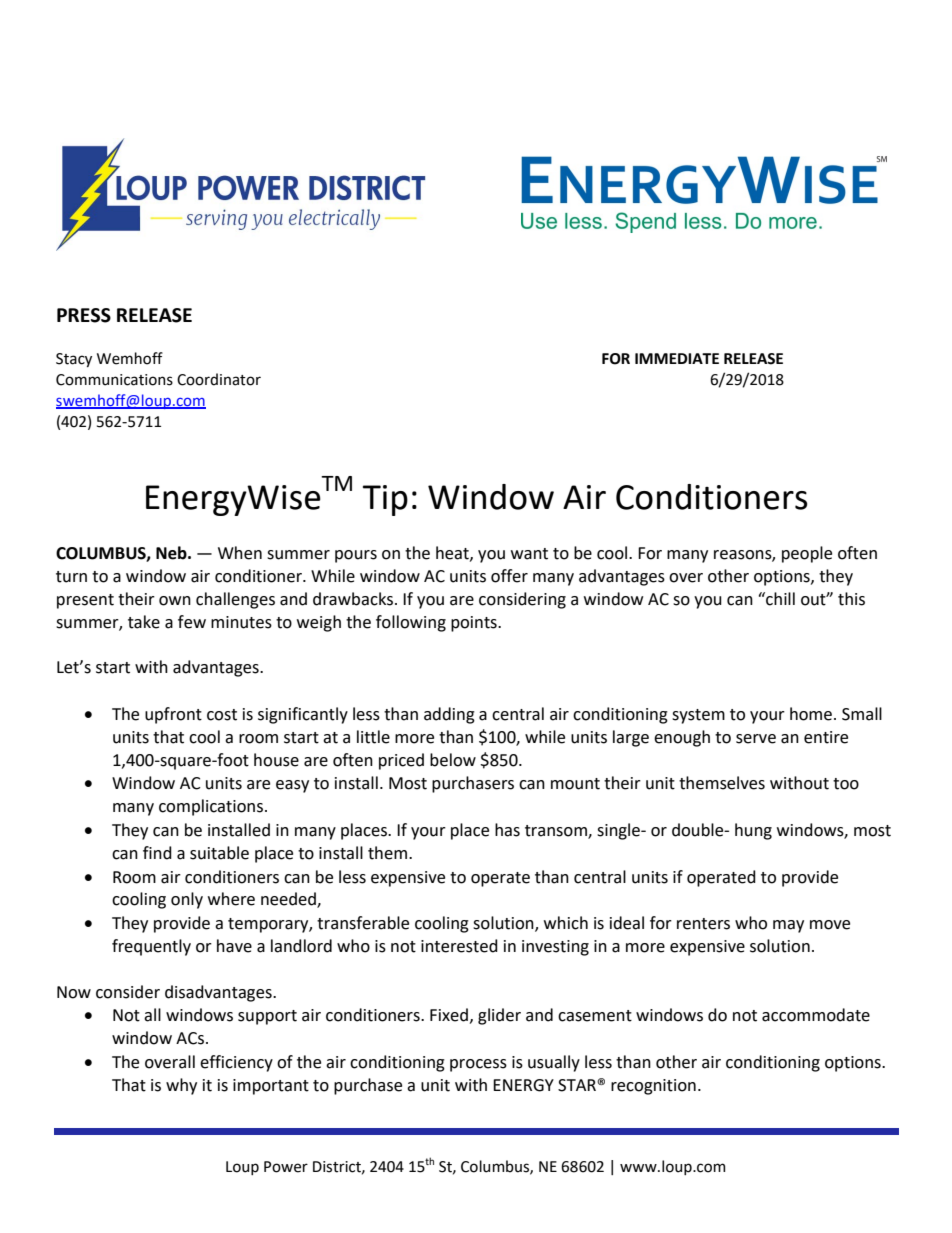 The width and height of the document is (952, 1233). Describe the element at coordinates (219, 379) in the document. I see `Coordinator` at that location.
